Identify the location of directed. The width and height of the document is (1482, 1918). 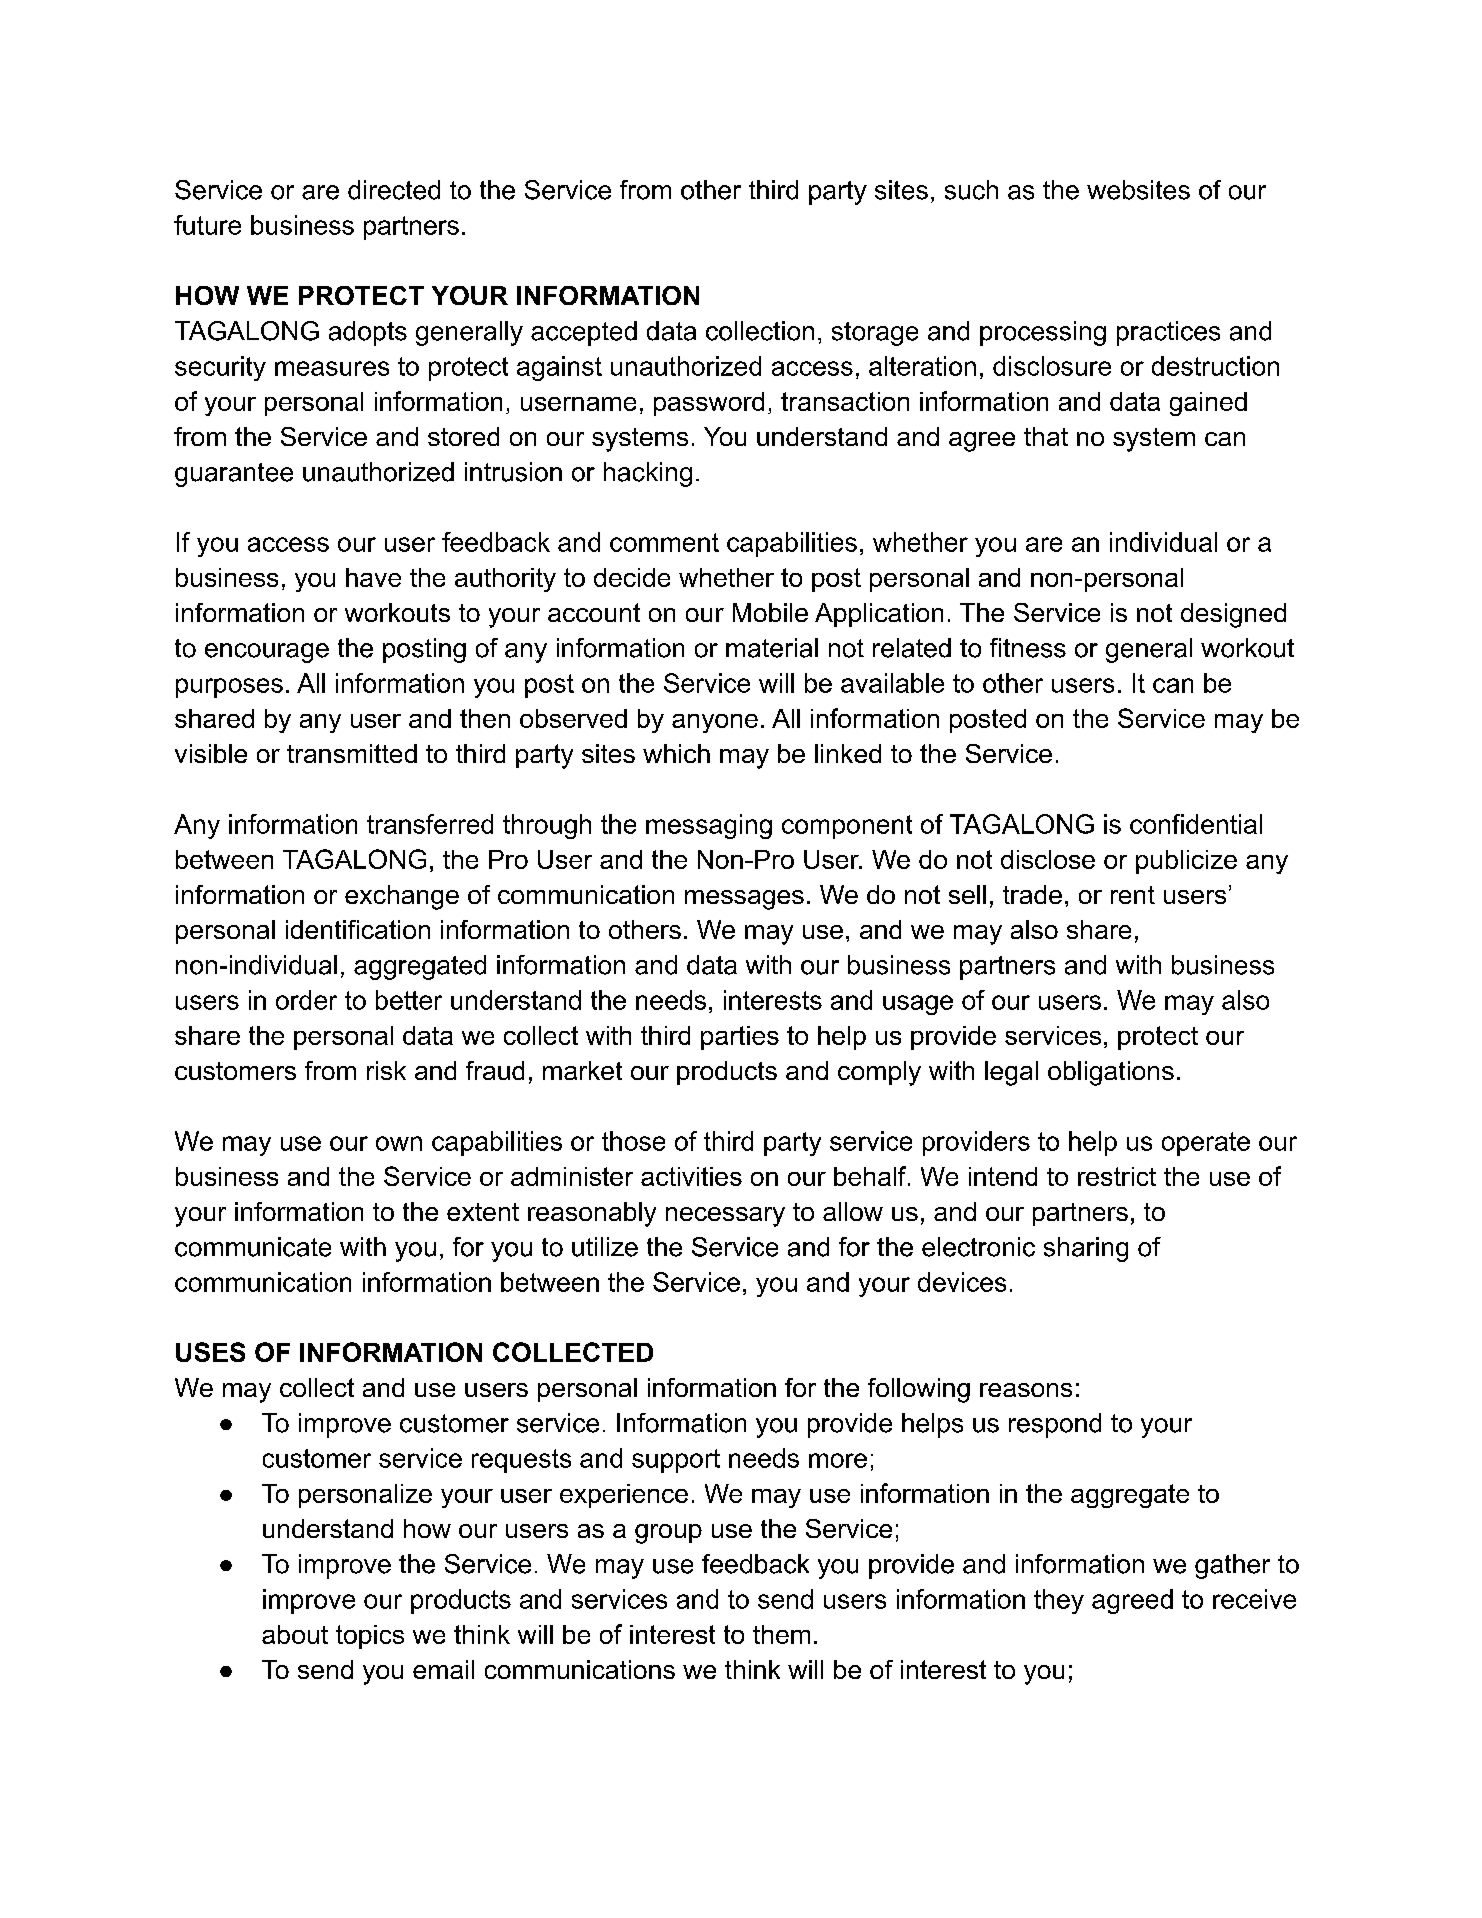
(394, 190).
